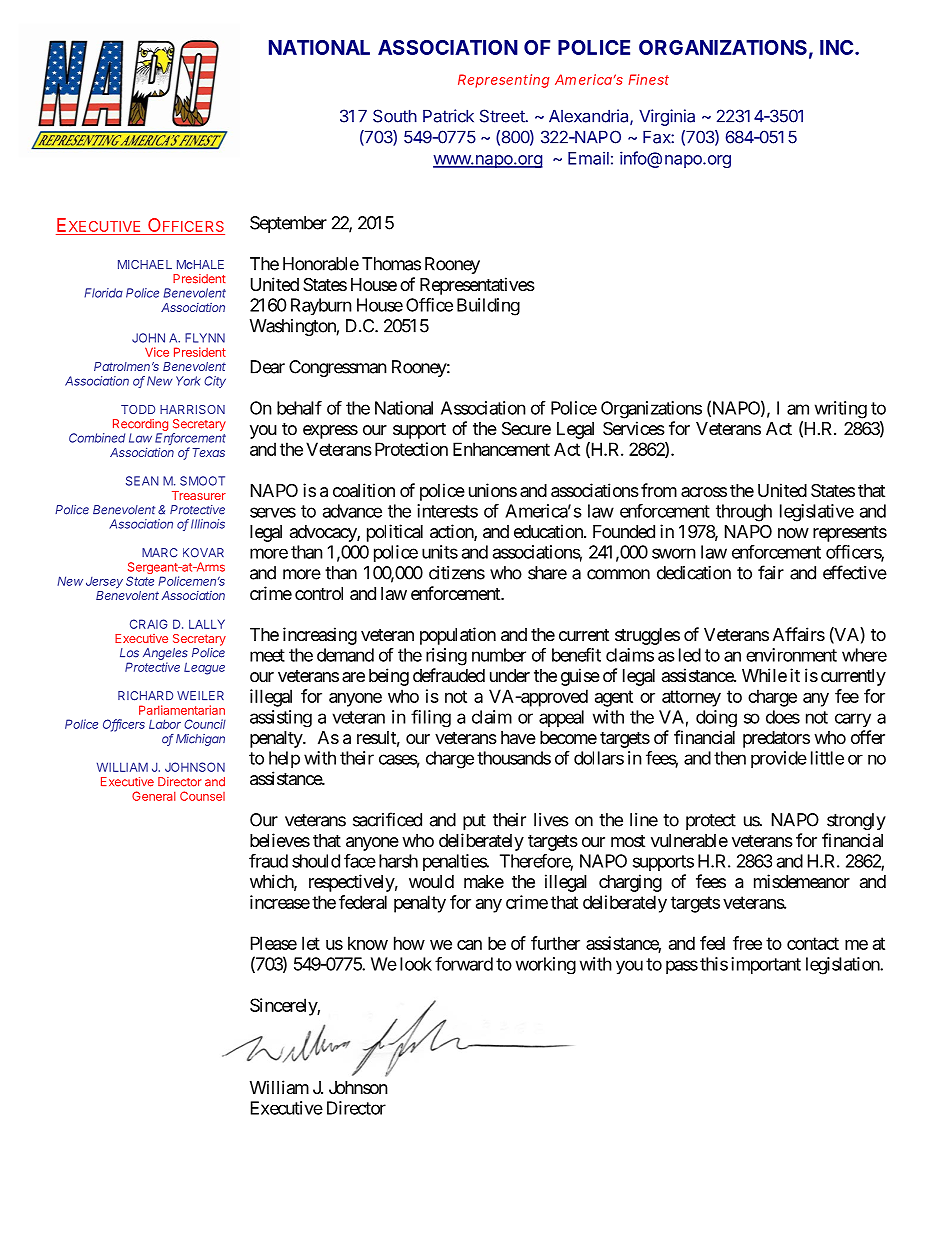  What do you see at coordinates (448, 116) in the document?
I see `Patrick` at bounding box center [448, 116].
